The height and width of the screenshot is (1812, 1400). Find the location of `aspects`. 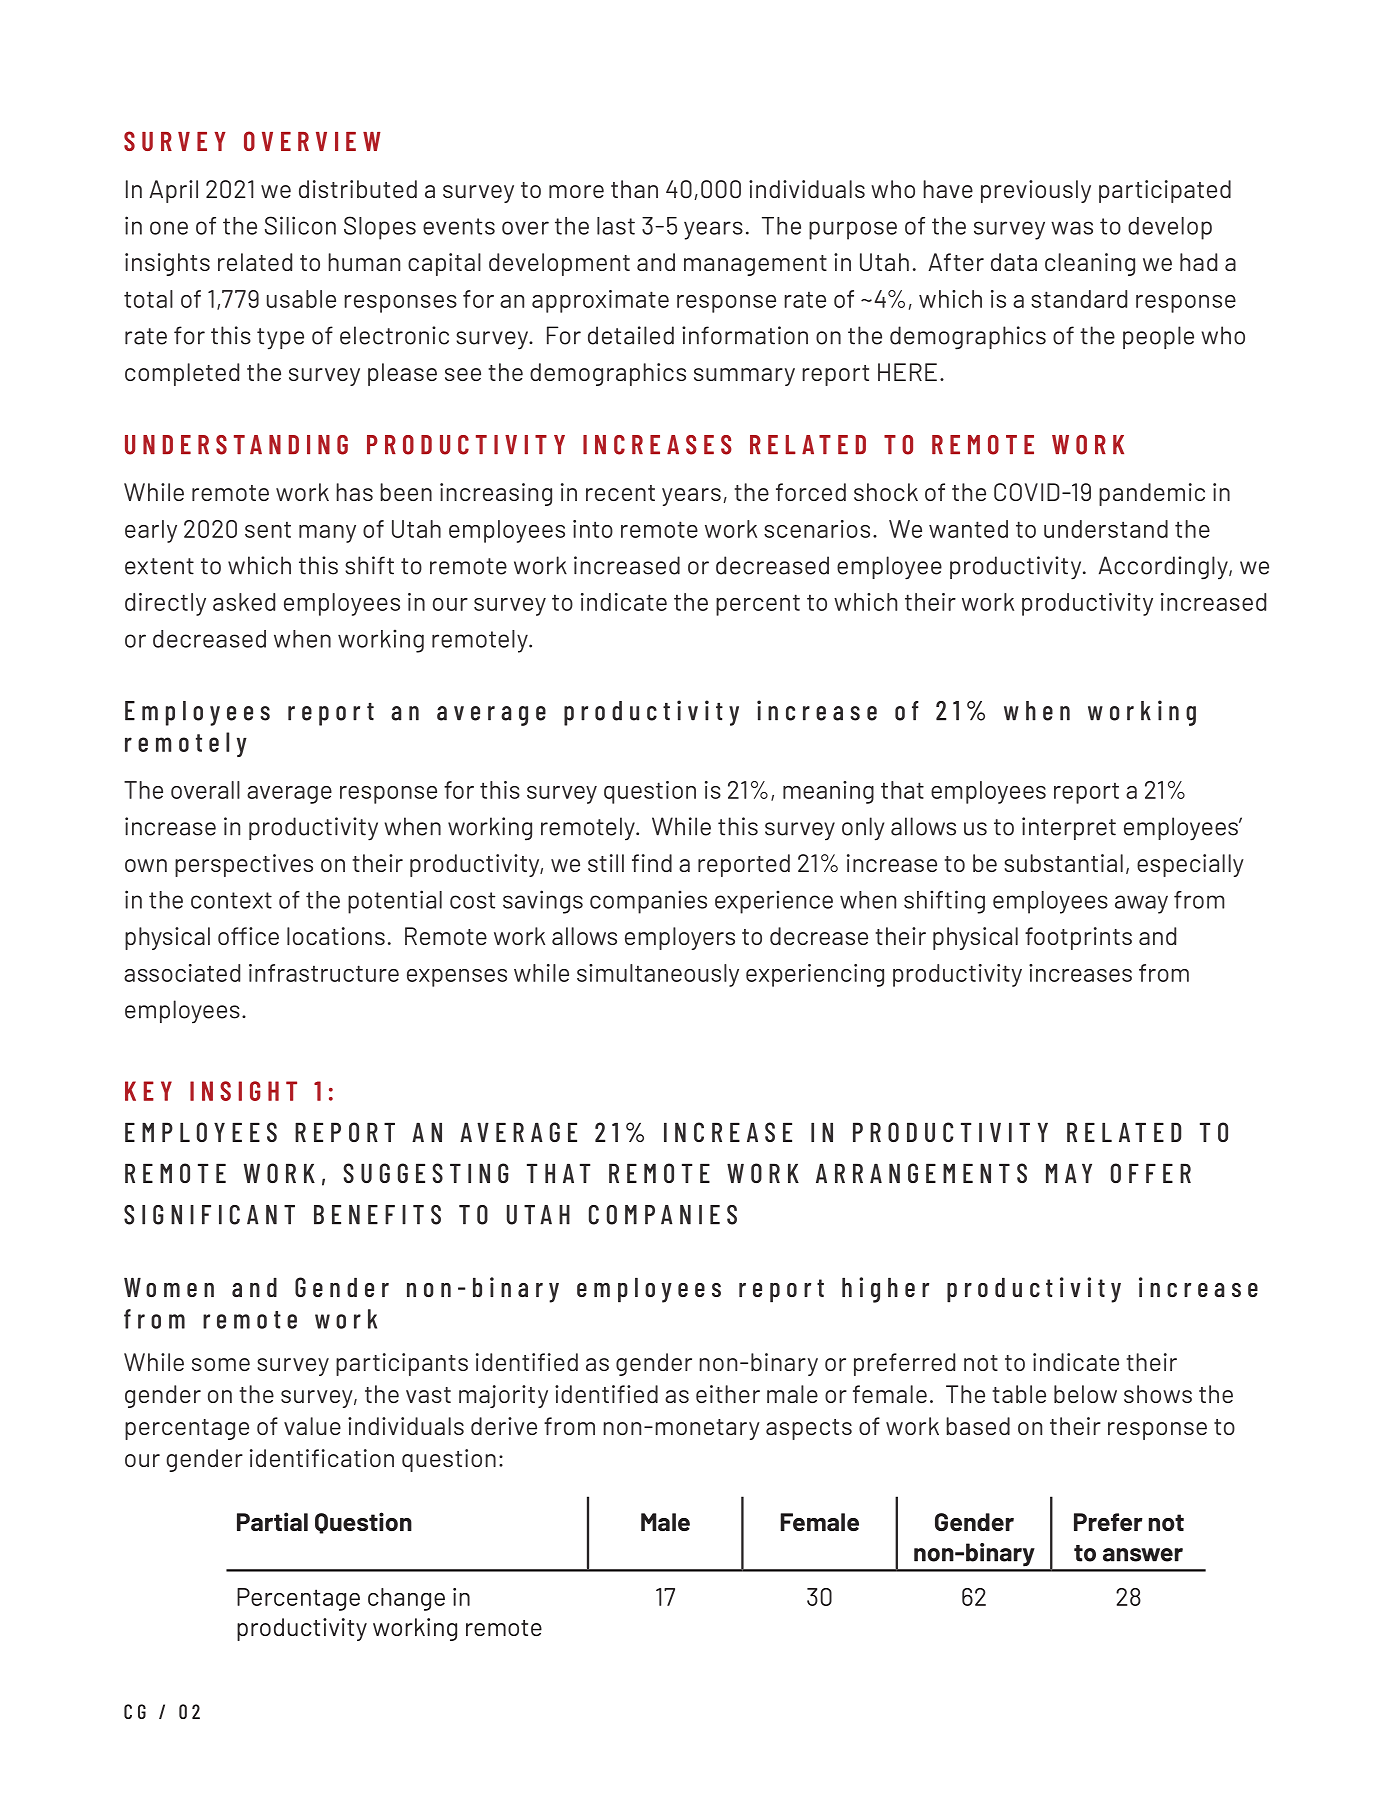

aspects is located at coordinates (809, 1429).
